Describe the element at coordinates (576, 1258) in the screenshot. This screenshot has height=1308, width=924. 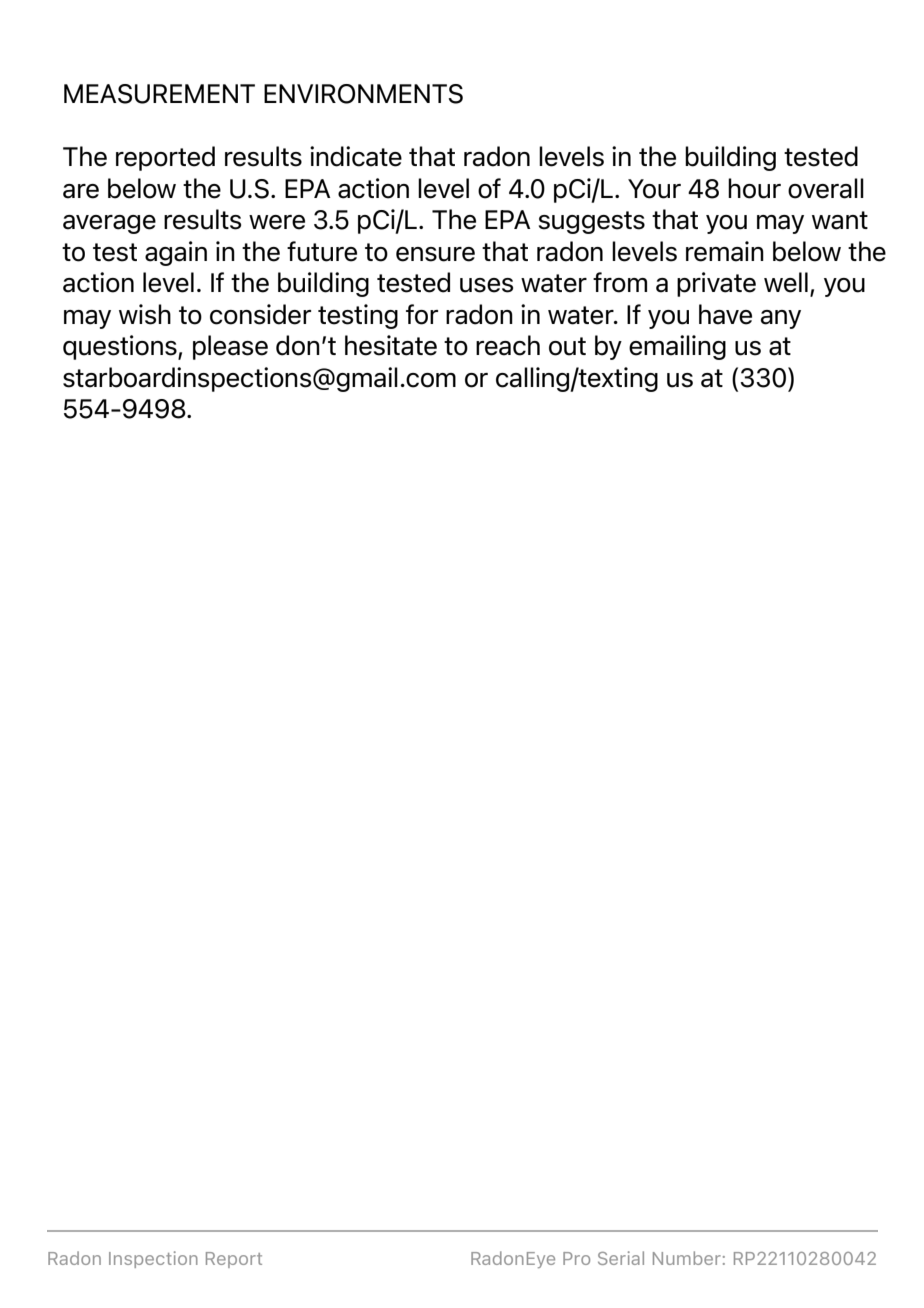
I see `Pro` at that location.
